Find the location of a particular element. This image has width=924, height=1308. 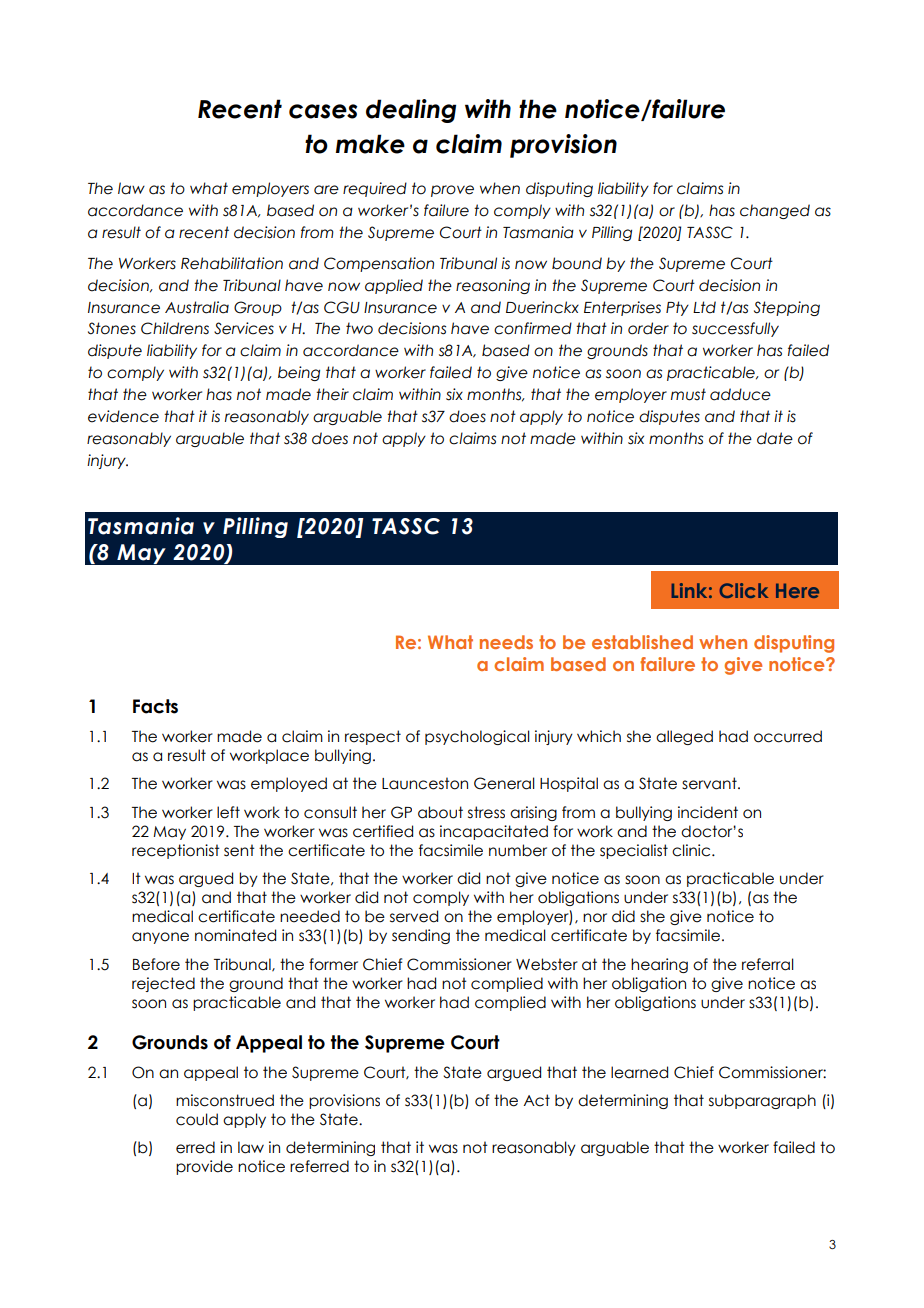

left is located at coordinates (228, 812).
